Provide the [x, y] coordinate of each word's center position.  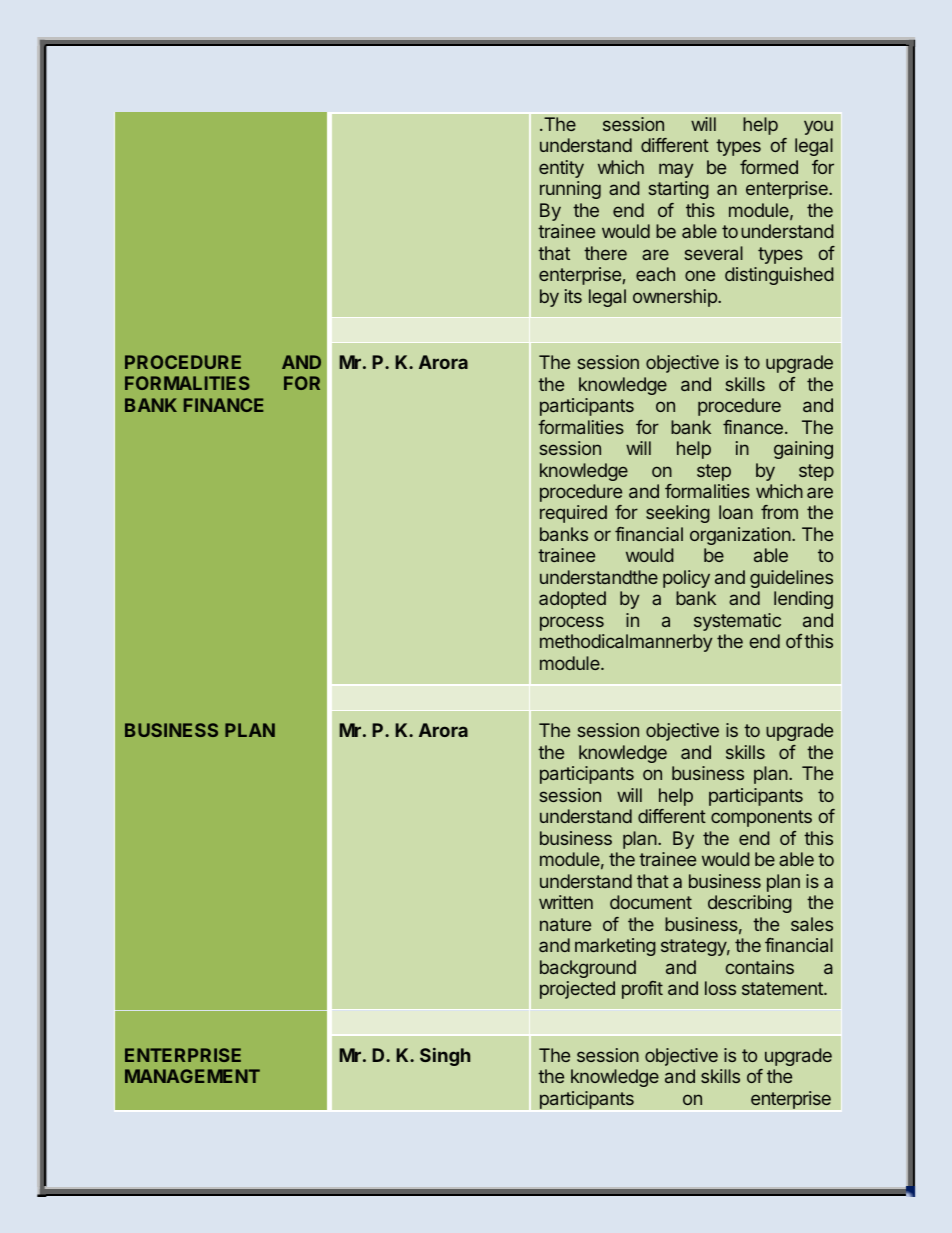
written [566, 902]
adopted [572, 600]
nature [565, 924]
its [573, 296]
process [572, 623]
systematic [737, 622]
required [573, 514]
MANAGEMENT [192, 1076]
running [570, 190]
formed [769, 167]
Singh [445, 1057]
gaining [803, 450]
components [761, 818]
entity [561, 169]
